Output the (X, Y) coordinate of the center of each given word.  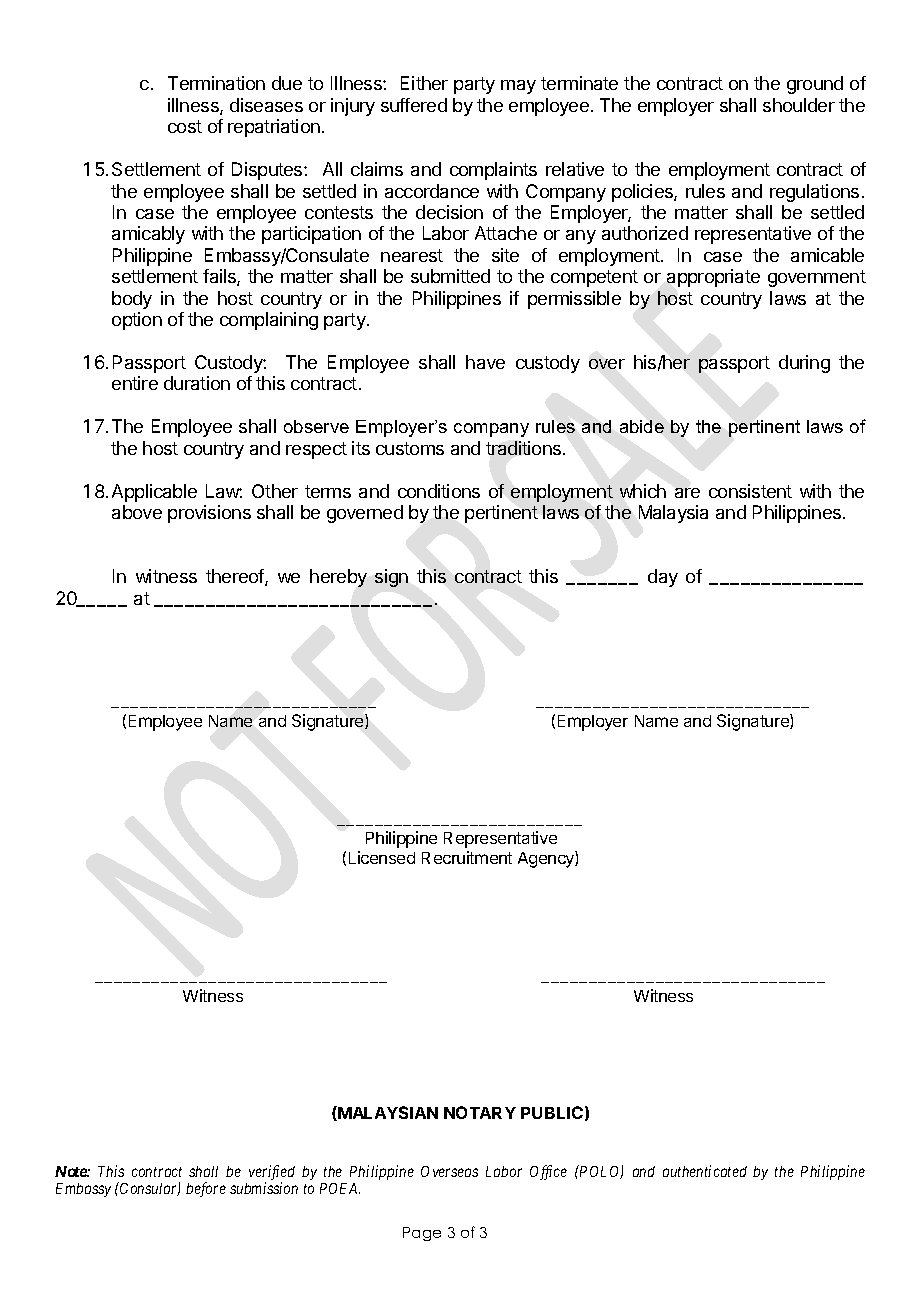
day (663, 578)
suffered (414, 105)
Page (422, 1234)
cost (185, 126)
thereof (236, 577)
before (206, 1189)
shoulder (799, 105)
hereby (338, 578)
